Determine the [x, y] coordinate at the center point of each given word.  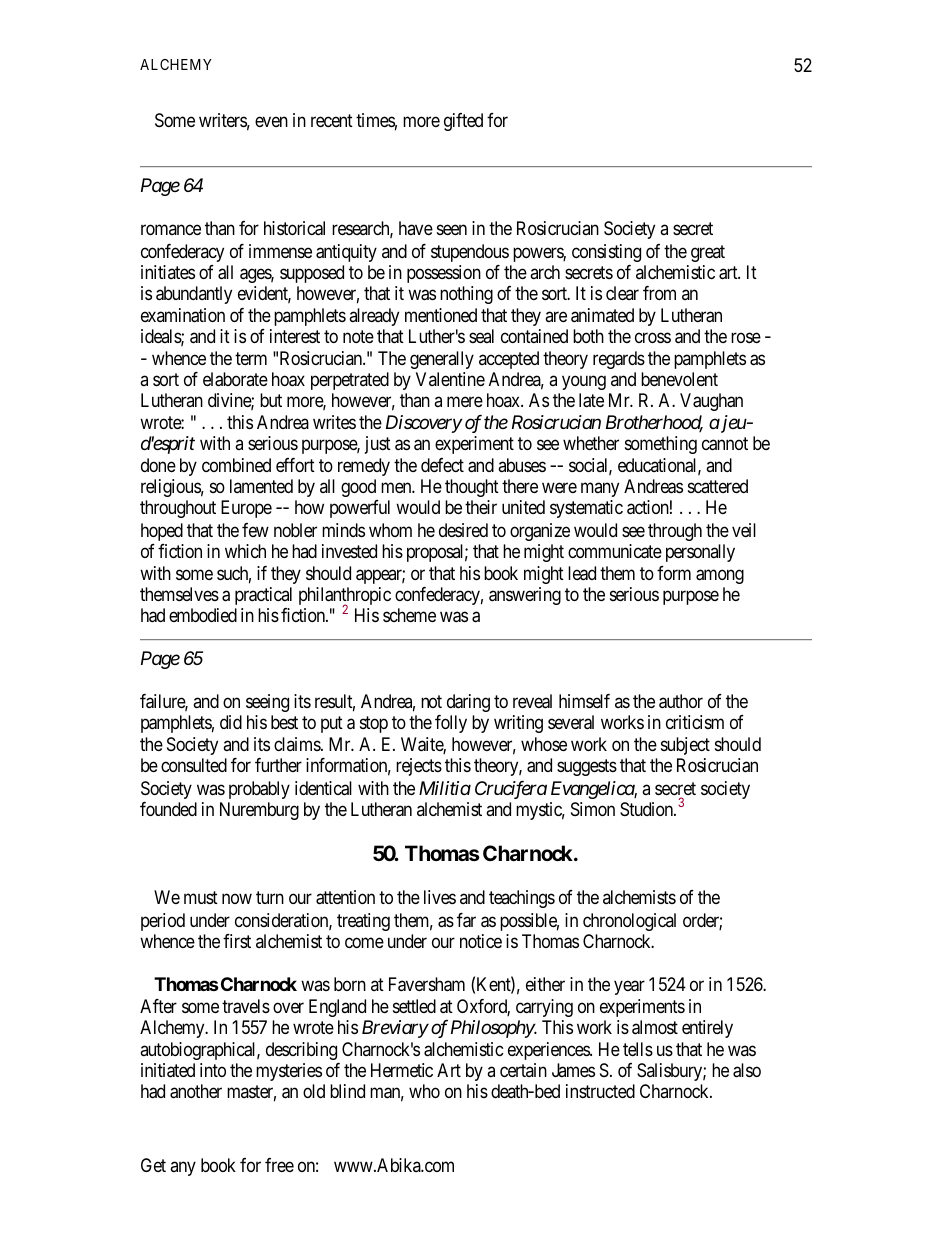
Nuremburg [259, 811]
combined [236, 465]
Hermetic [402, 1070]
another [196, 1091]
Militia [445, 788]
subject [685, 746]
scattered [718, 486]
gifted [463, 122]
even [271, 121]
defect [442, 465]
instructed [600, 1091]
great [708, 253]
